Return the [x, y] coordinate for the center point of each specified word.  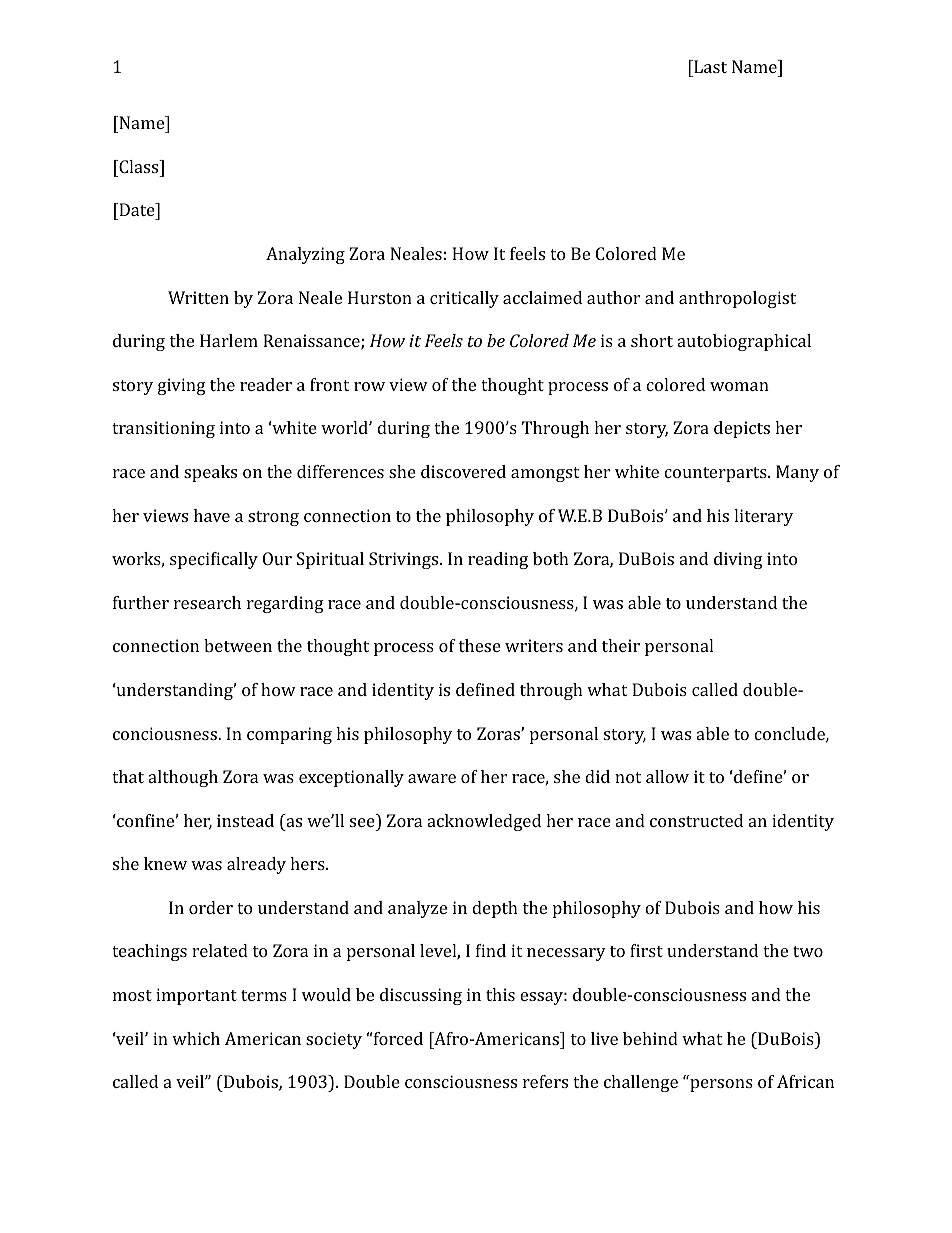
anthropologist [737, 299]
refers [545, 1081]
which [196, 1038]
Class [139, 166]
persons [721, 1085]
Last [709, 66]
